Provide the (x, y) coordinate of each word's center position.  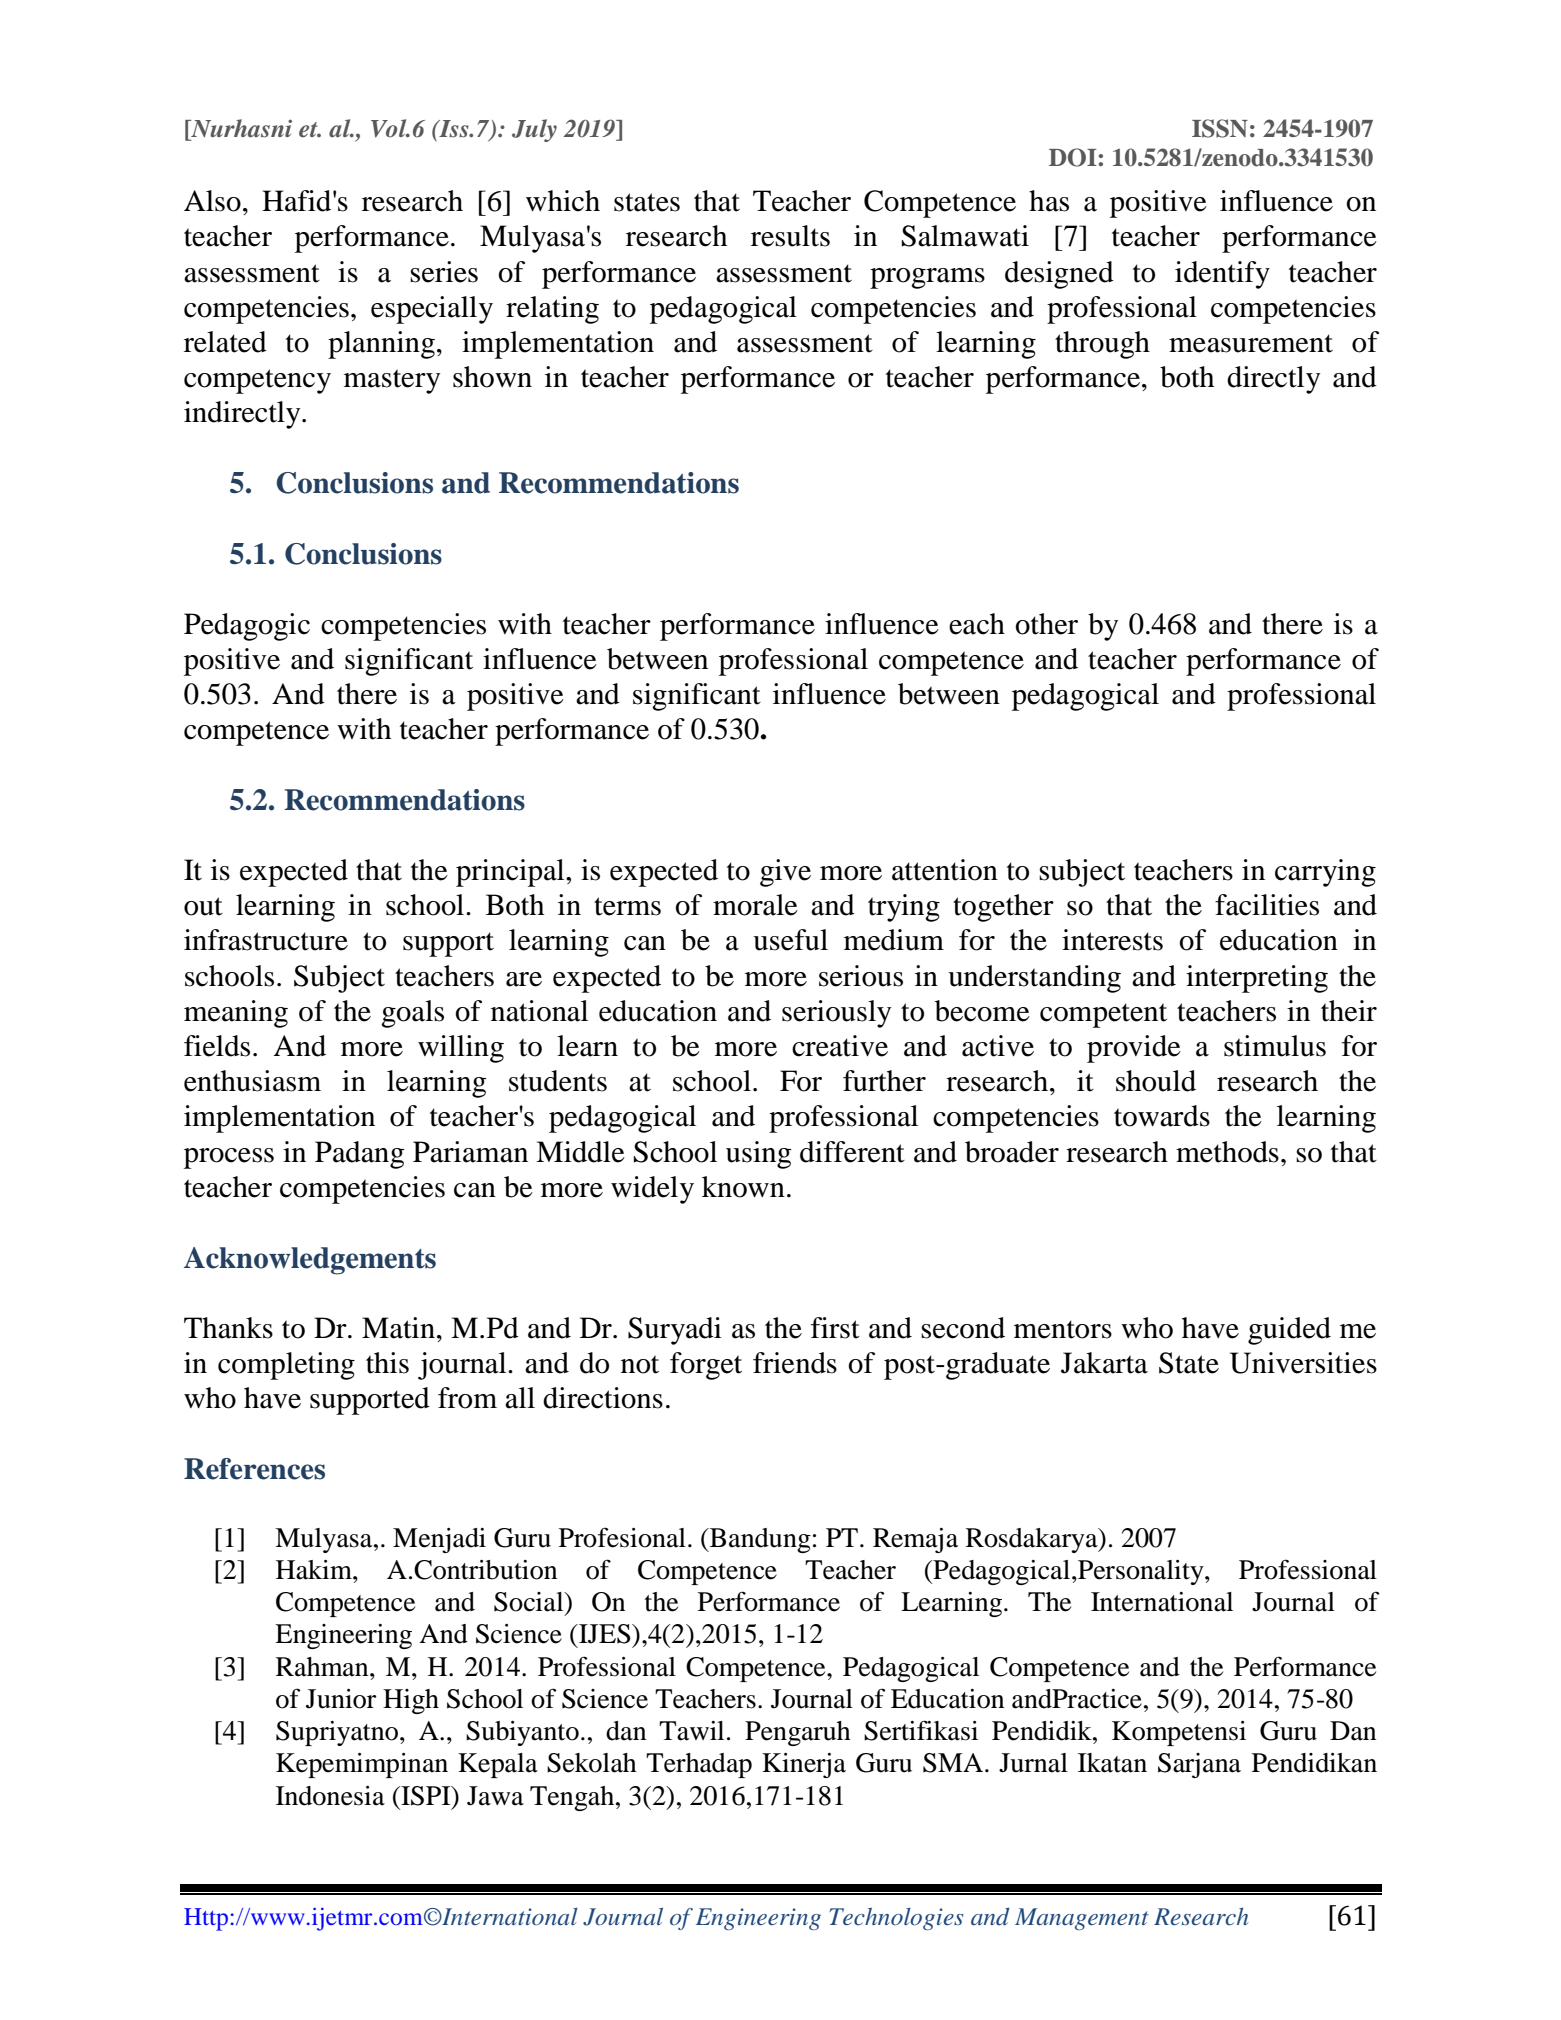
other (1046, 624)
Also (212, 201)
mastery (392, 381)
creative (840, 1046)
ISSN (1220, 128)
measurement (1251, 343)
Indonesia (330, 1796)
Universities (1303, 1363)
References (254, 1469)
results (790, 236)
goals (412, 1014)
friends (795, 1363)
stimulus (1275, 1046)
